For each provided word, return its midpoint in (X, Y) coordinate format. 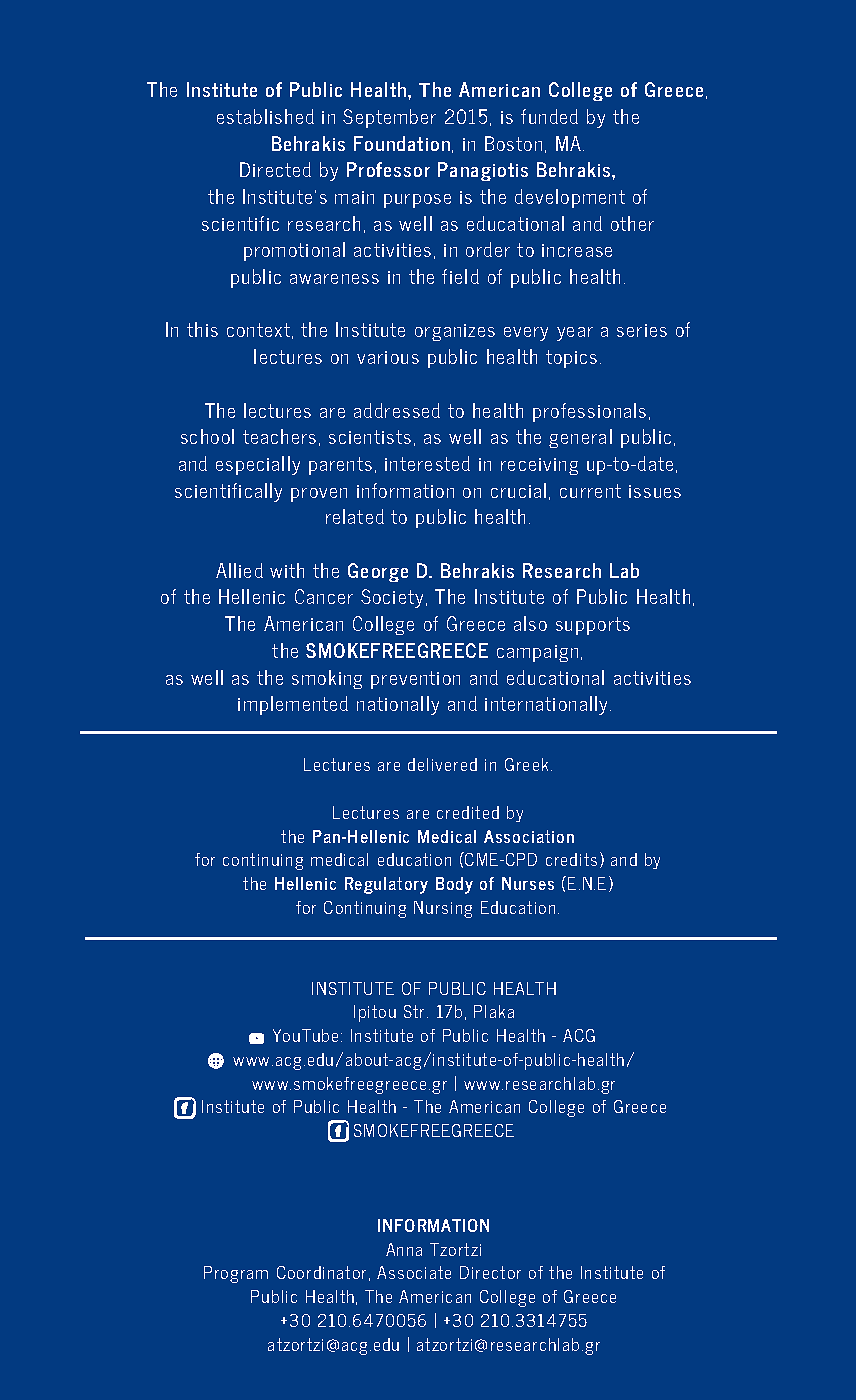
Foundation (402, 143)
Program (236, 1274)
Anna (404, 1249)
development (570, 198)
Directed (275, 169)
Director (490, 1272)
